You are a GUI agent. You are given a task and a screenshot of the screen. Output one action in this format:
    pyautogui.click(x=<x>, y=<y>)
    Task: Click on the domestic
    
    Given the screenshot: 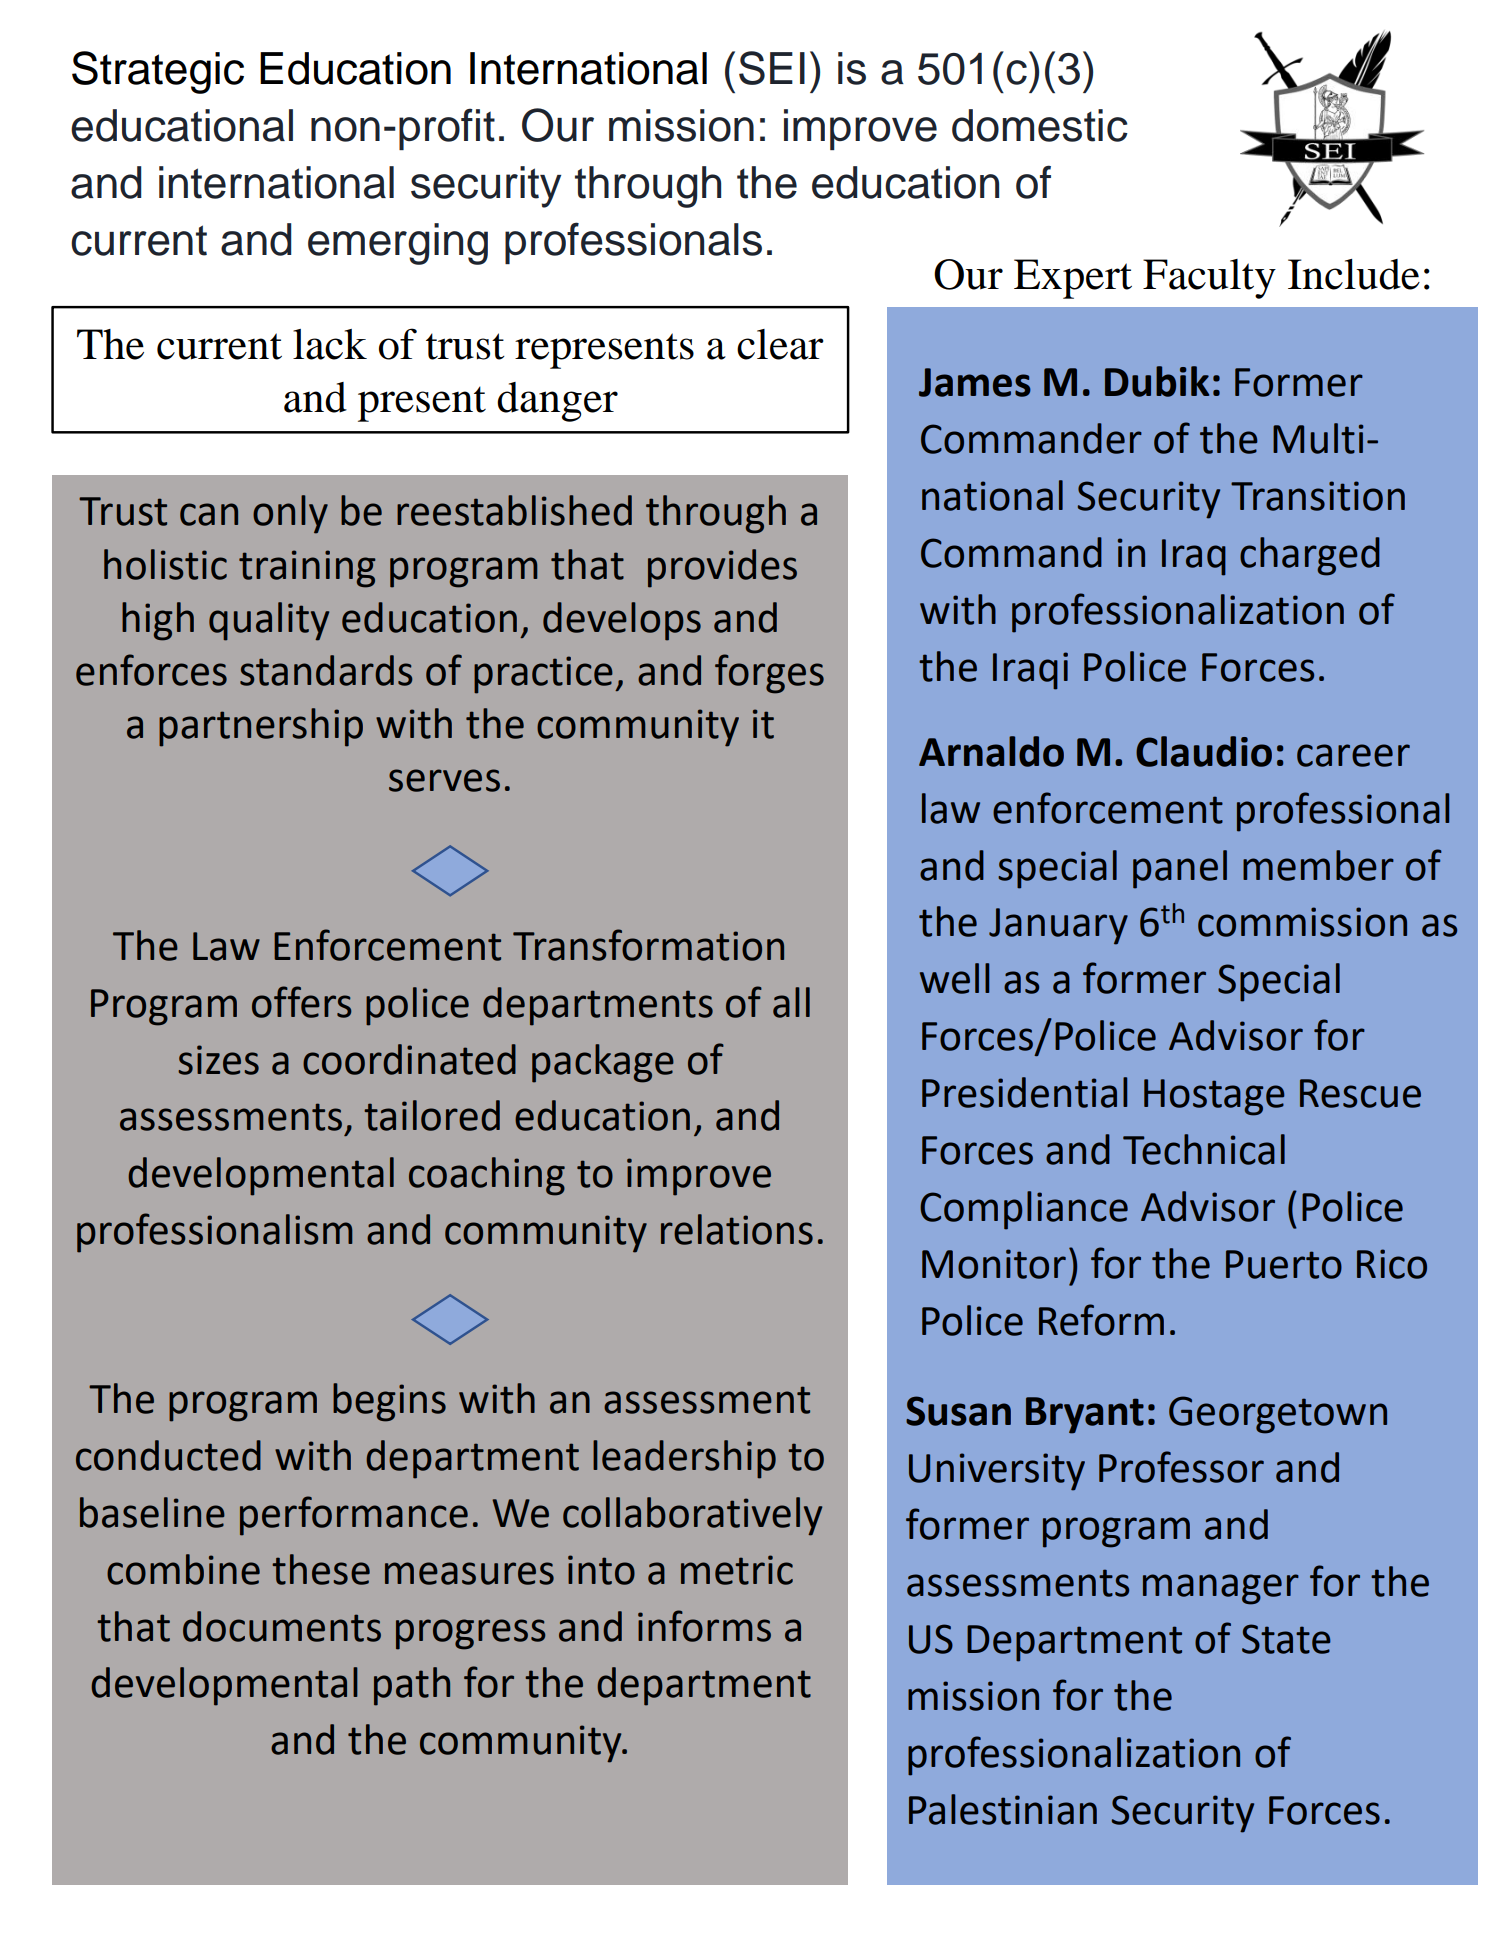 What is the action you would take?
    pyautogui.click(x=1040, y=125)
